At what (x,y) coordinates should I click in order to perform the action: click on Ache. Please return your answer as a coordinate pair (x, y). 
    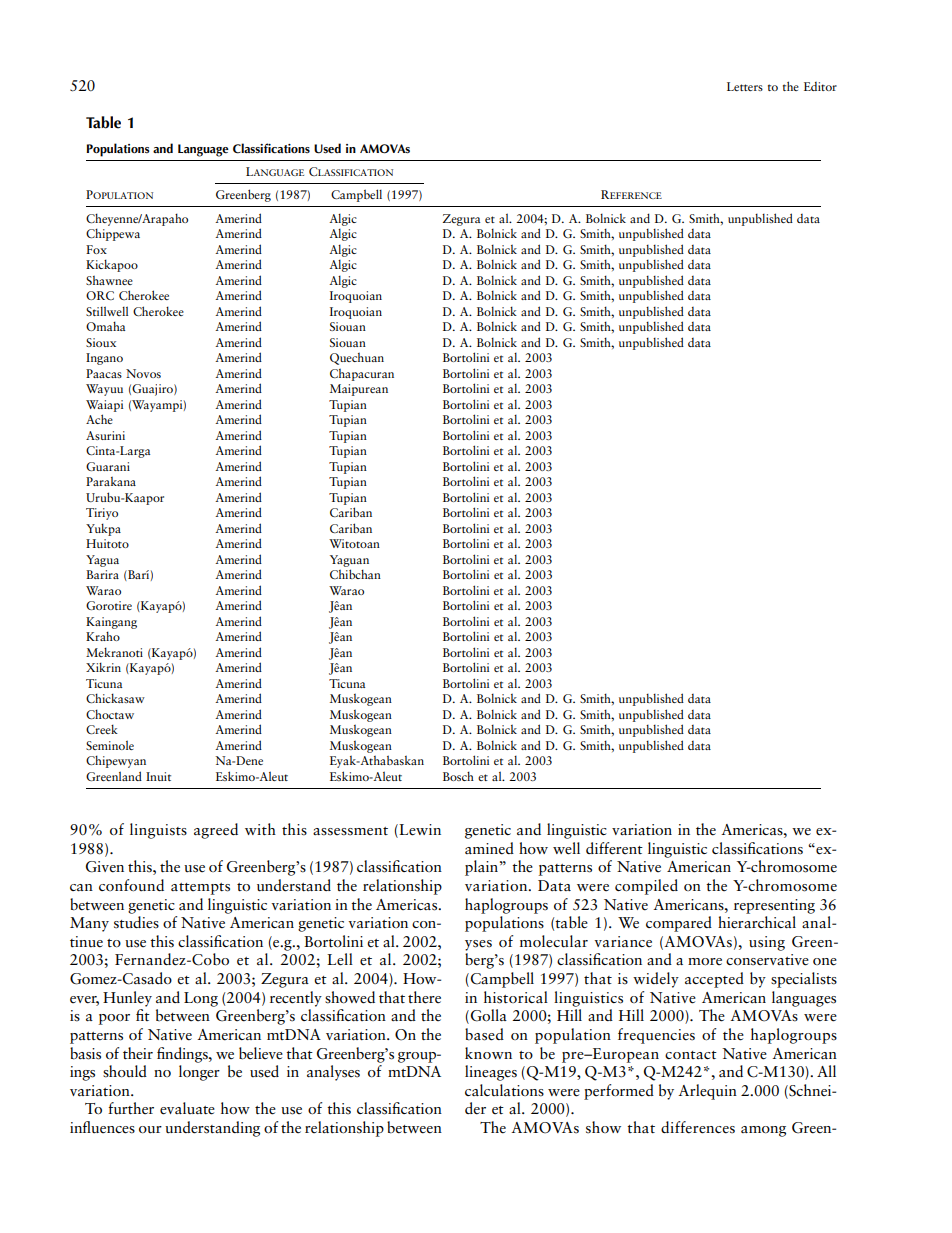
    Looking at the image, I should click on (99, 419).
